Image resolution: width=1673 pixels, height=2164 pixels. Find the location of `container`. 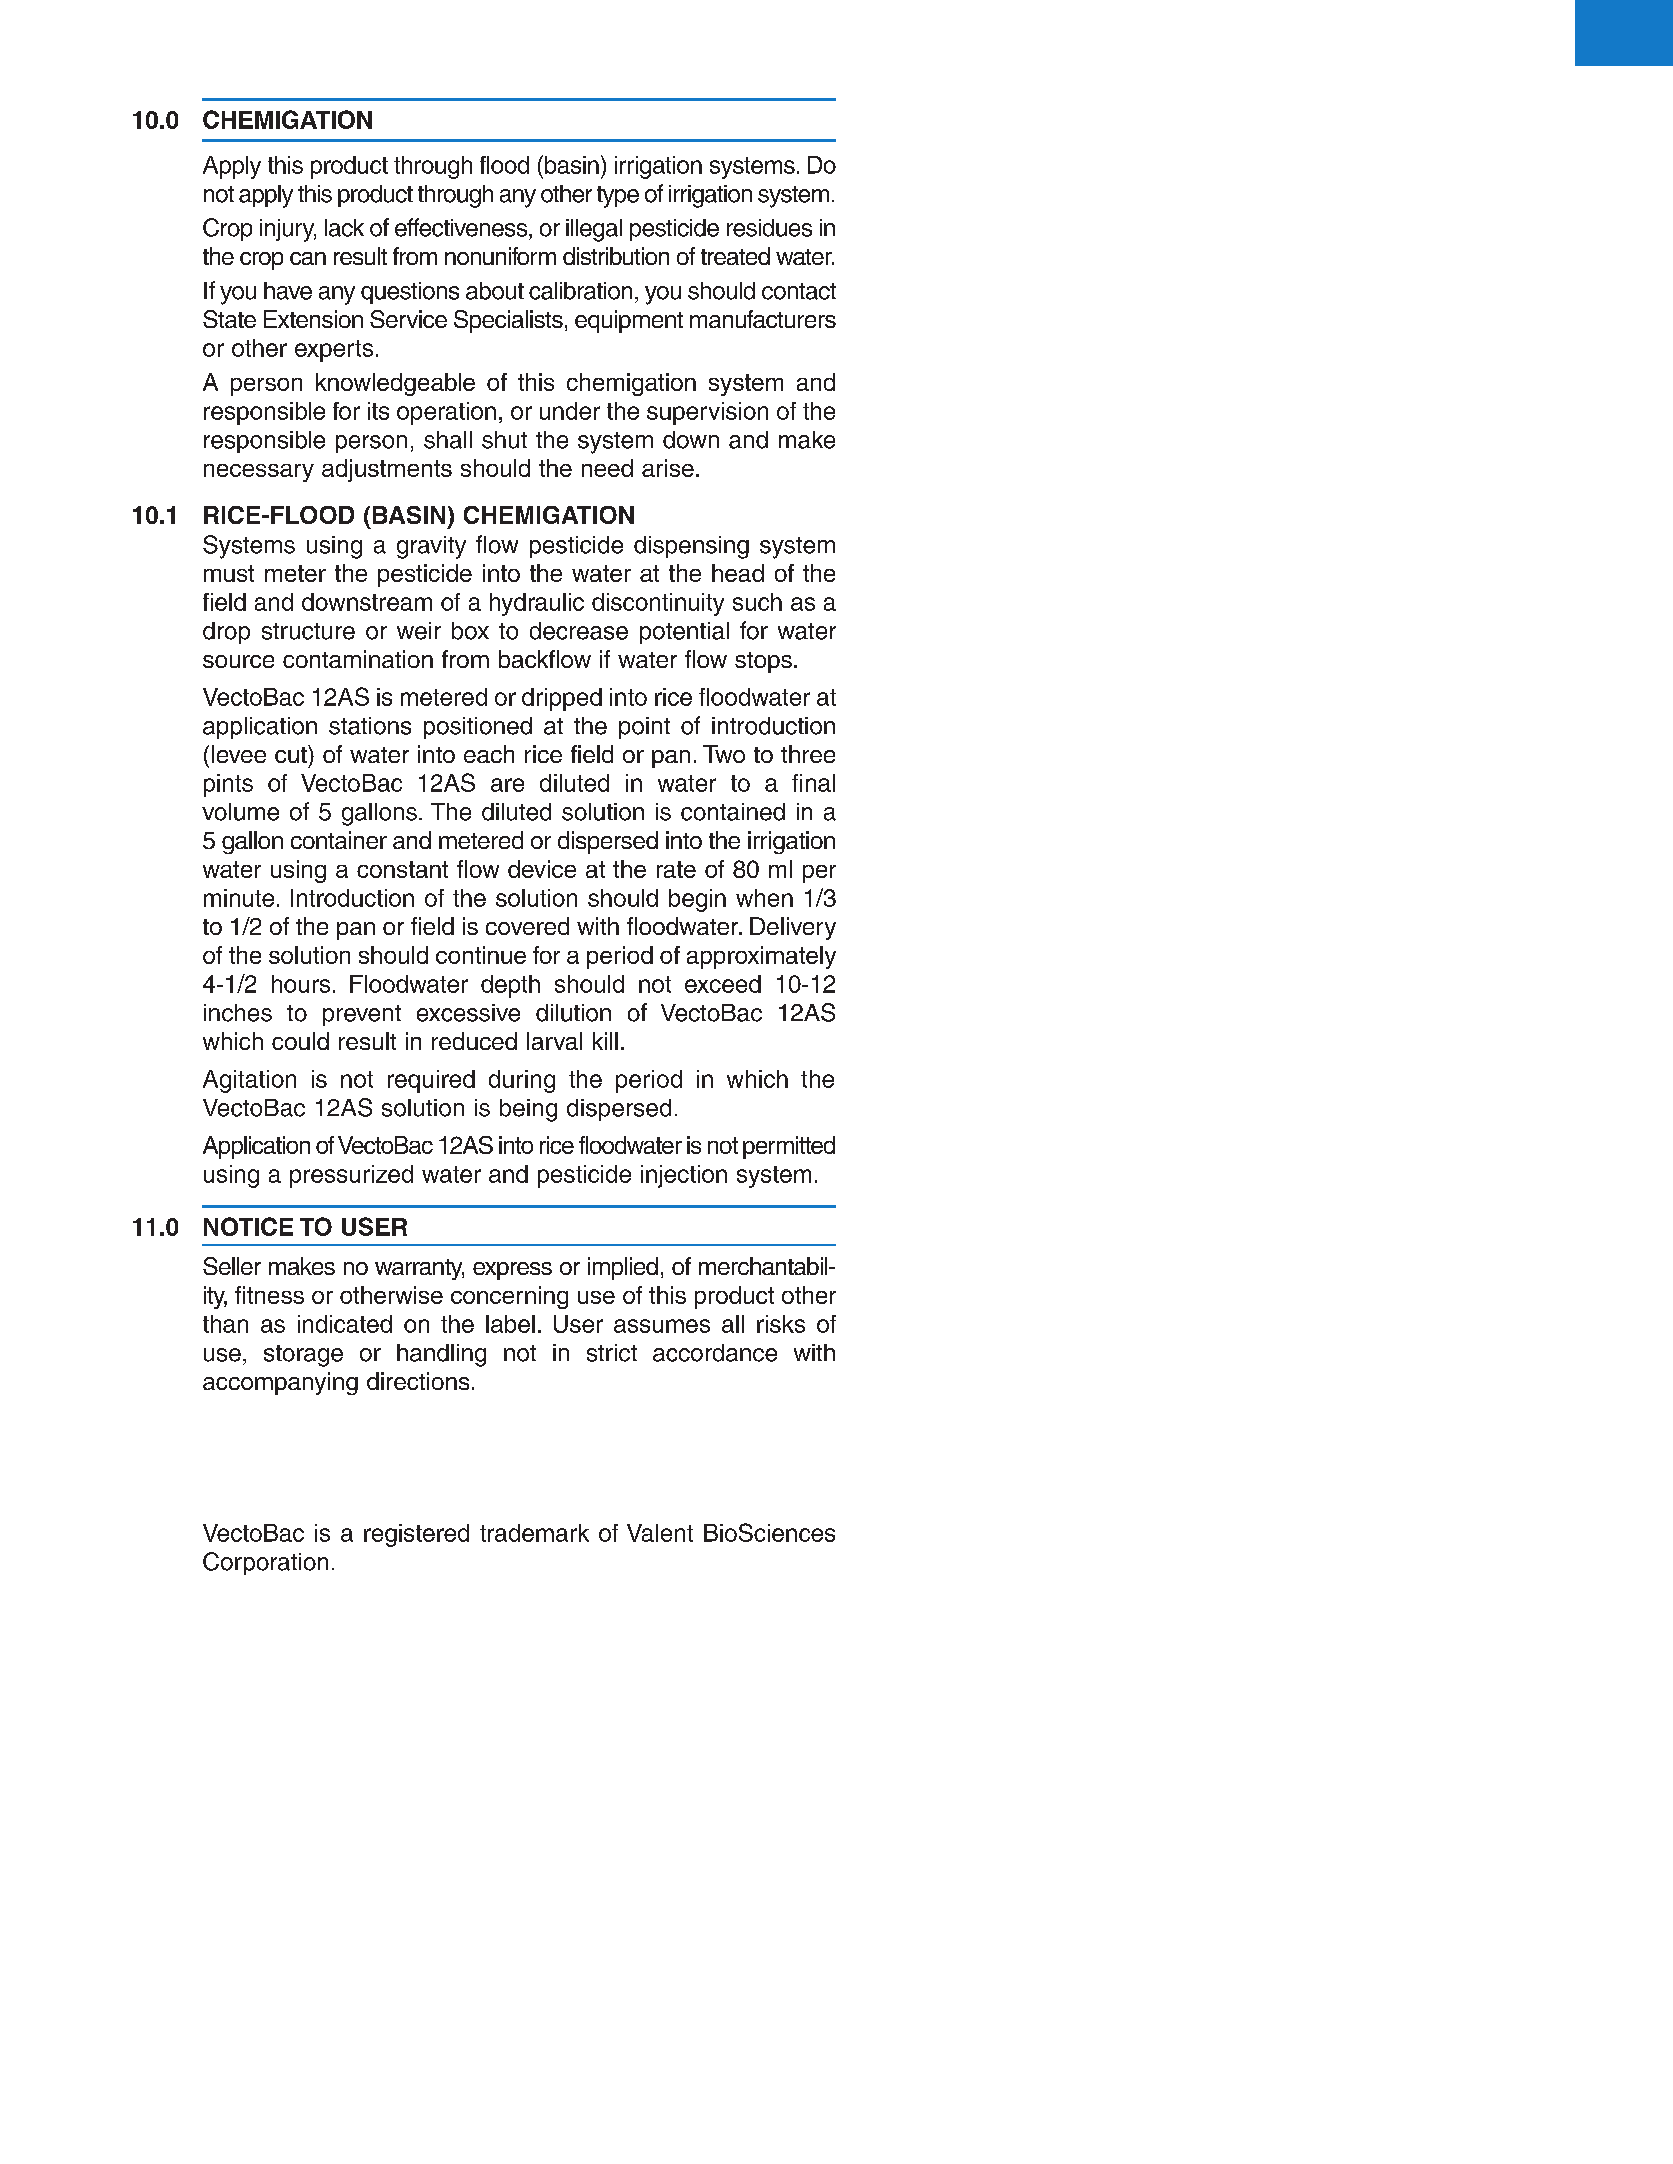

container is located at coordinates (339, 840).
